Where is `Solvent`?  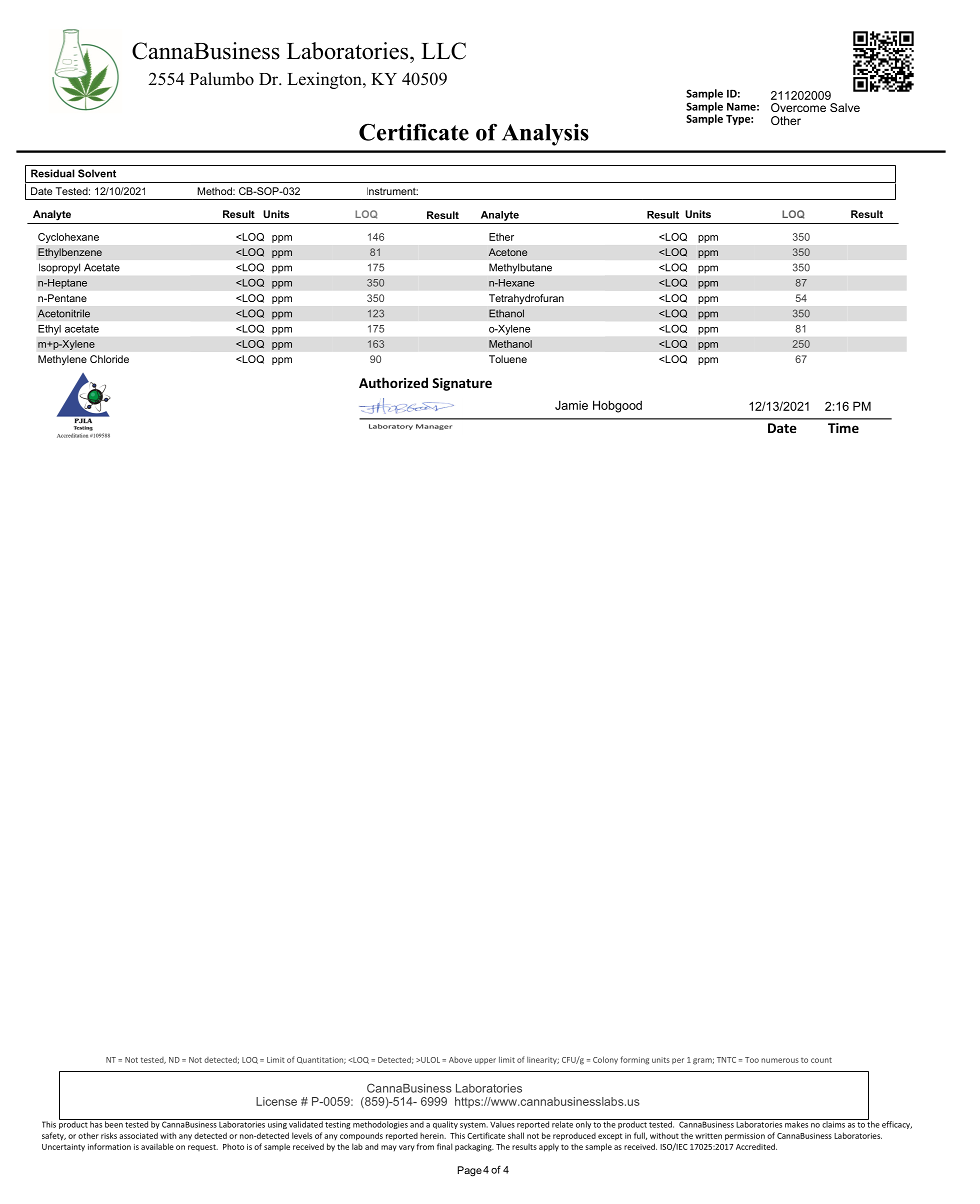
Solvent is located at coordinates (97, 173).
